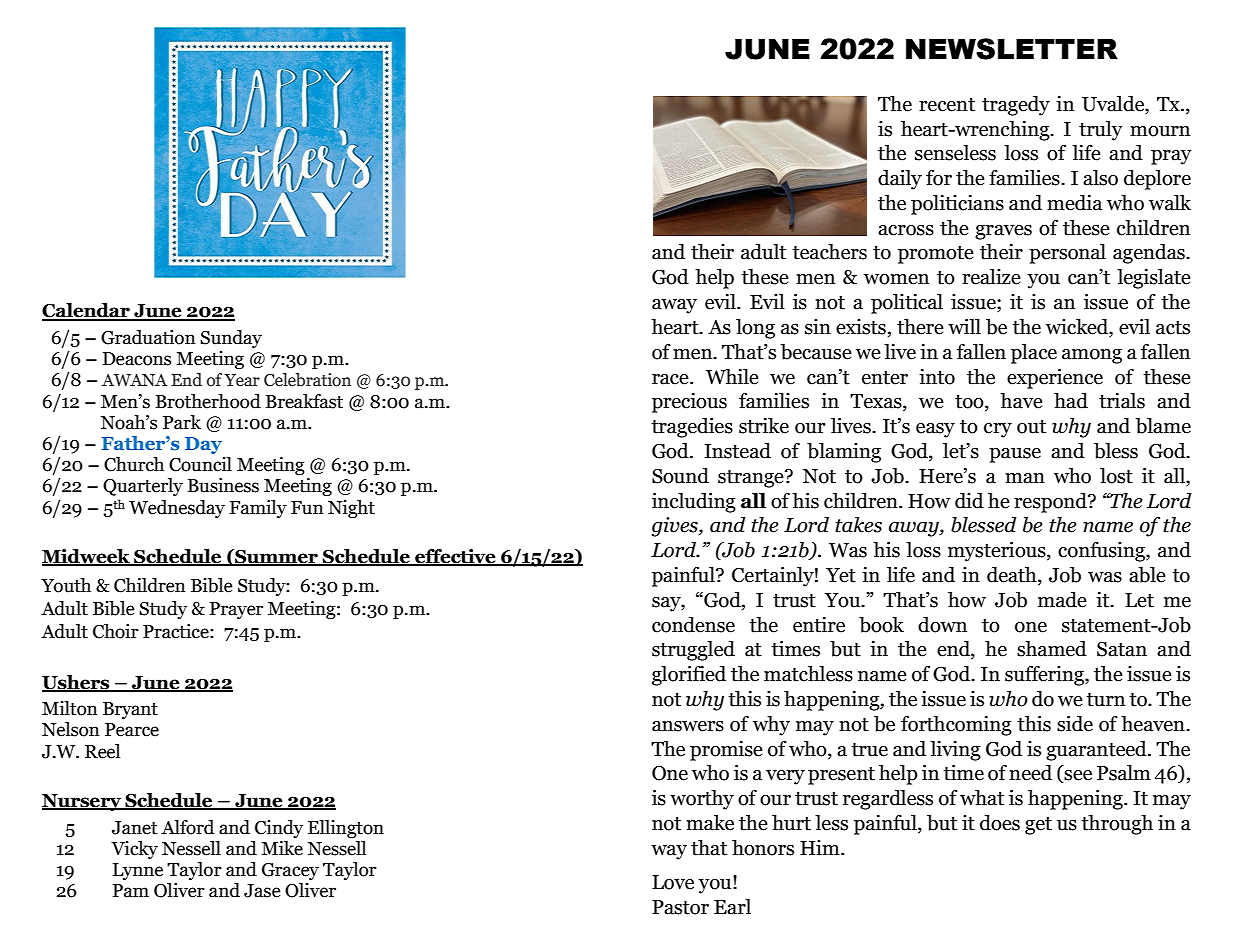  What do you see at coordinates (680, 476) in the screenshot?
I see `Sound` at bounding box center [680, 476].
